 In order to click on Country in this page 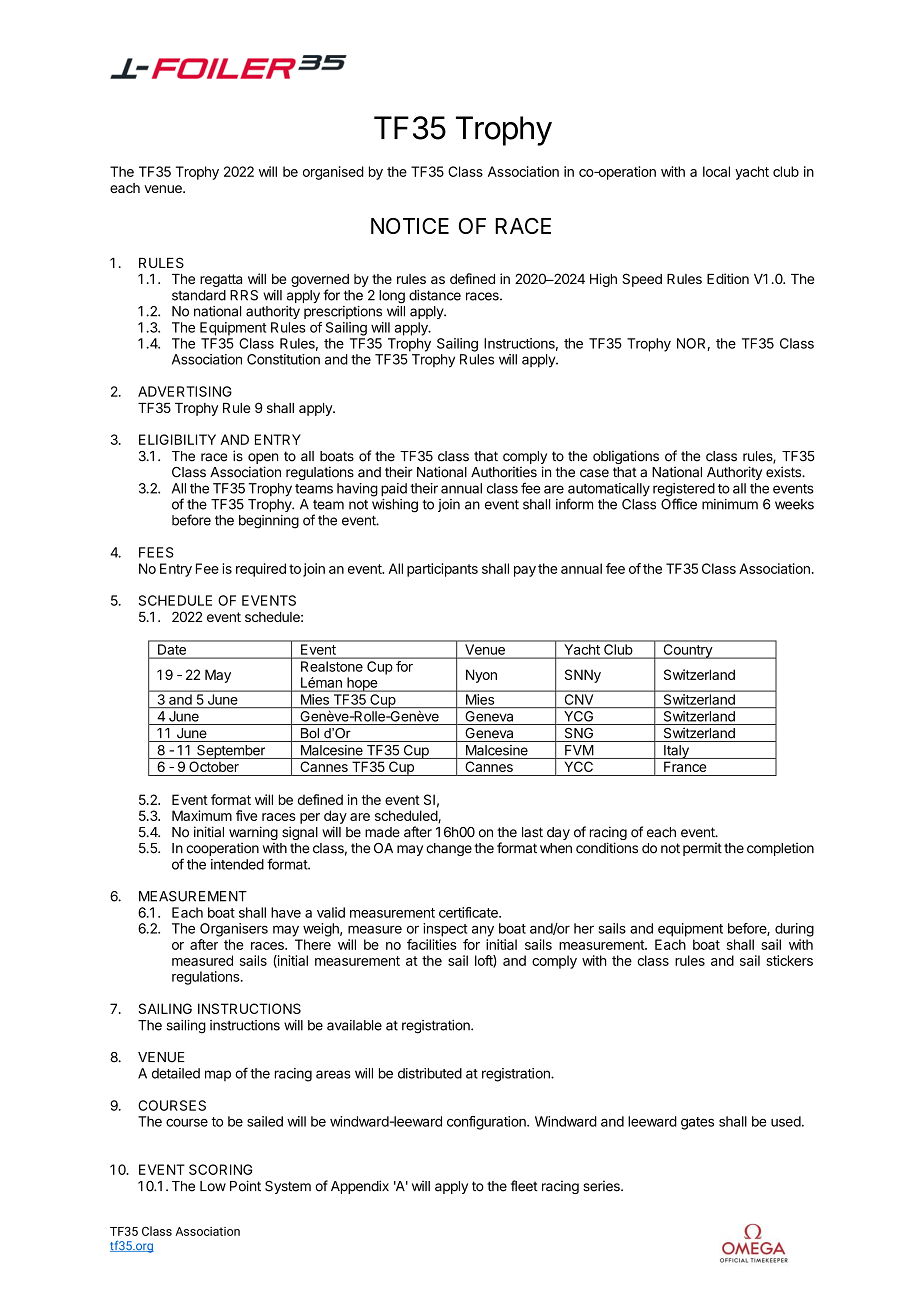, I will do `click(687, 651)`.
